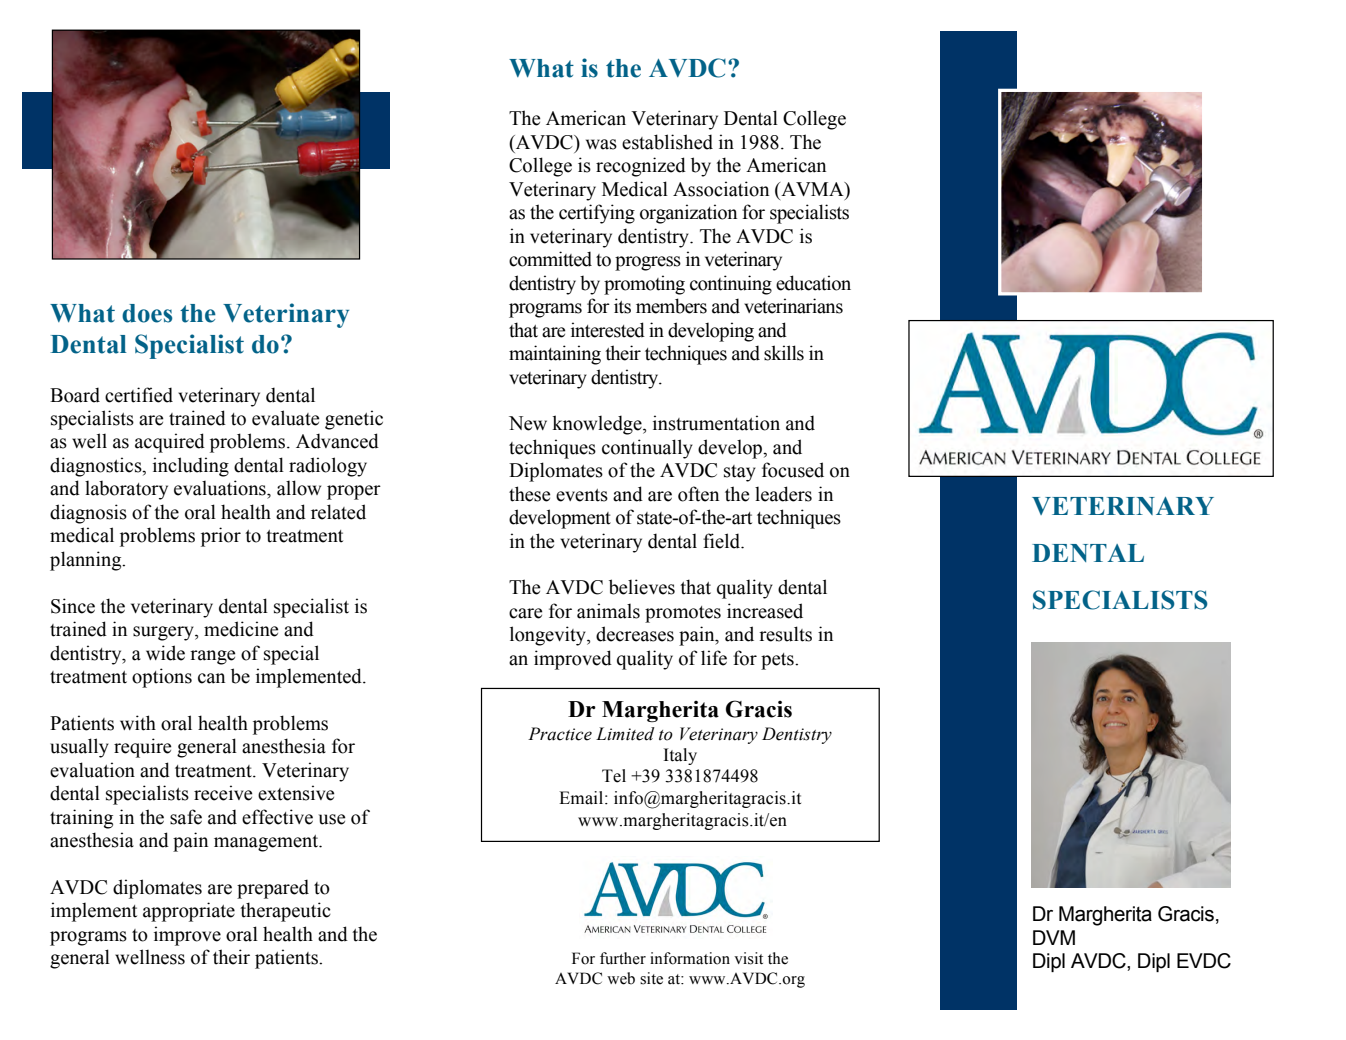 This screenshot has height=1040, width=1346. What do you see at coordinates (170, 443) in the screenshot?
I see `acquired` at bounding box center [170, 443].
